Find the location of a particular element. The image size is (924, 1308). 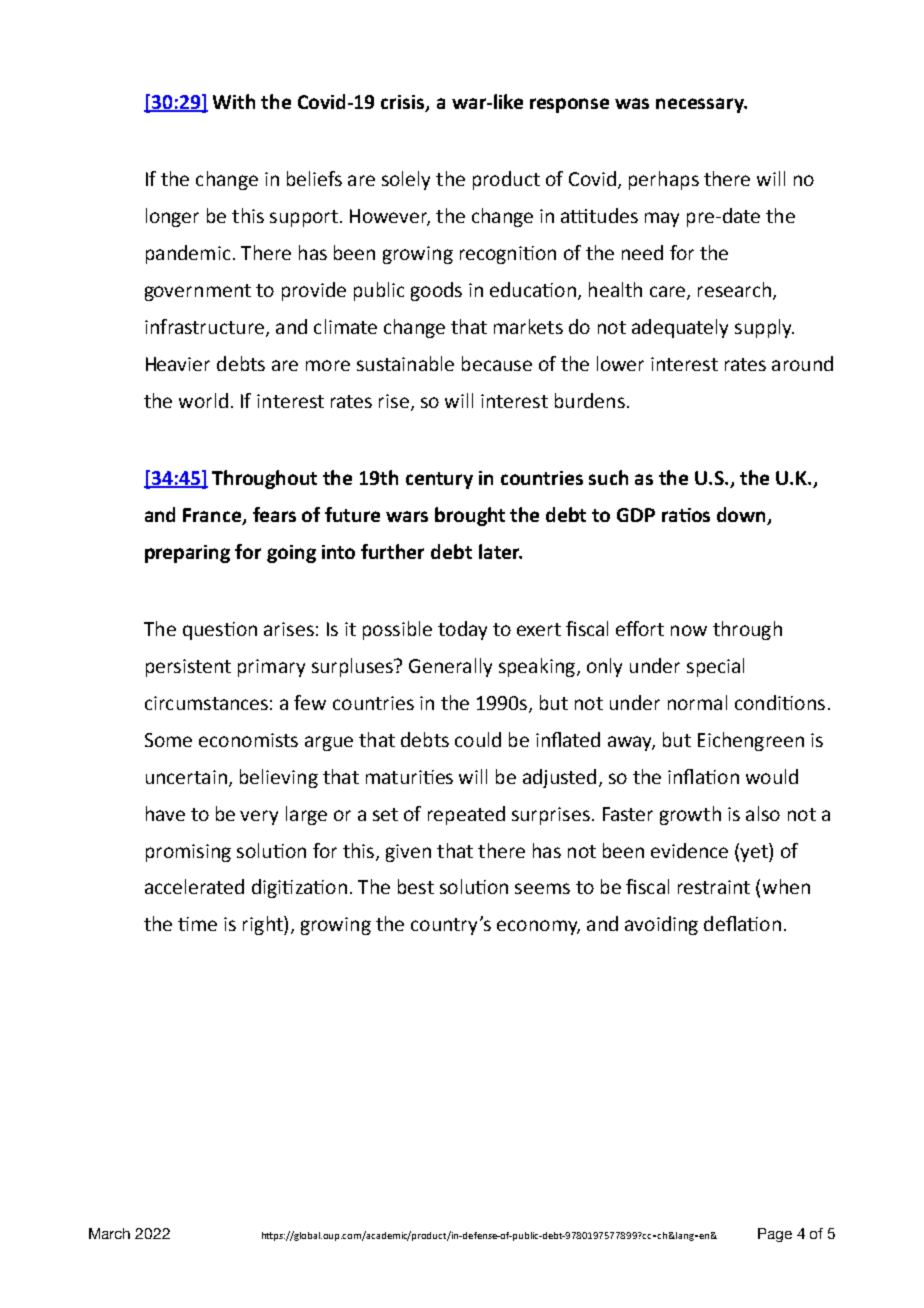

persistent is located at coordinates (188, 668).
